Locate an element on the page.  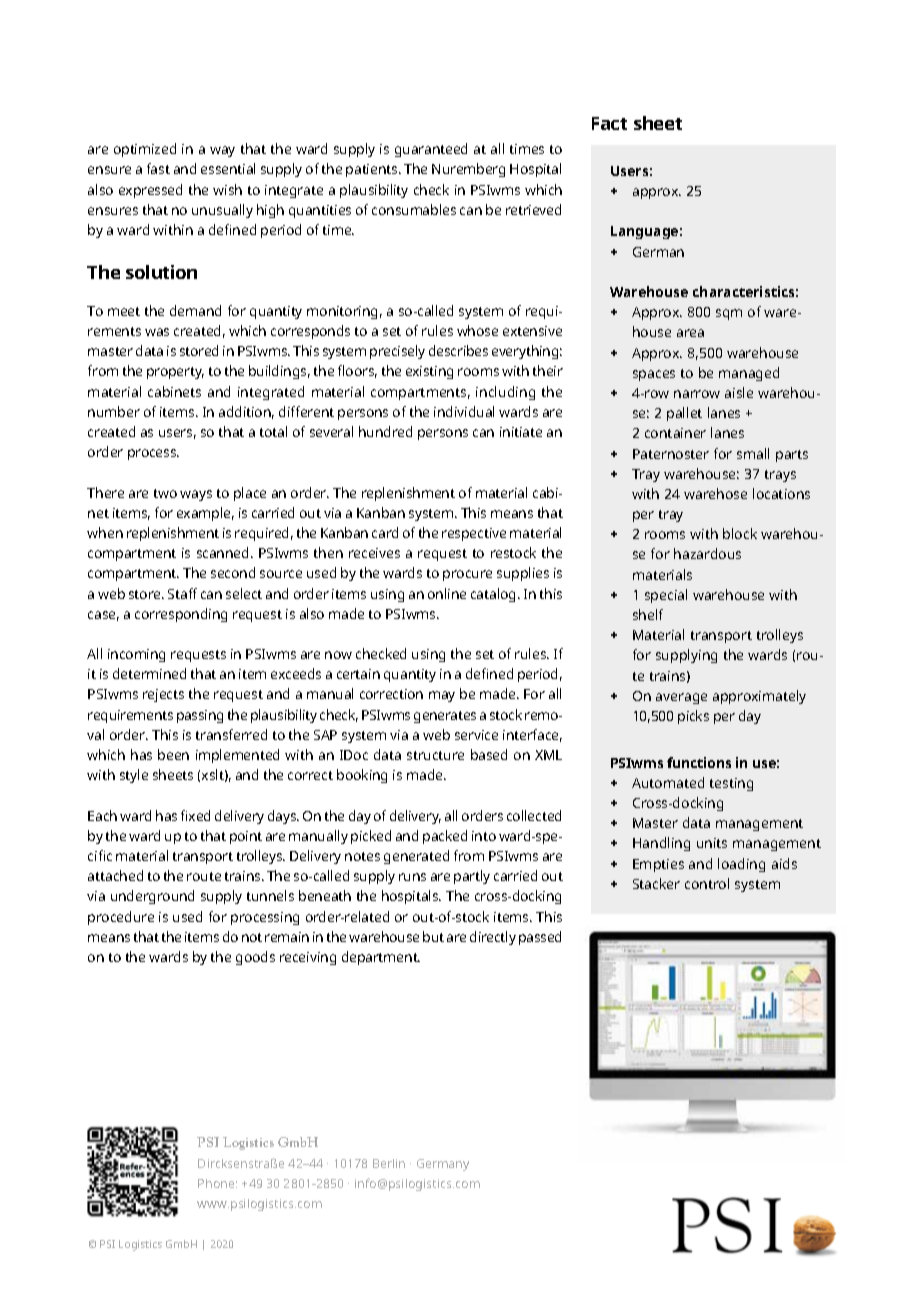
online is located at coordinates (447, 593).
